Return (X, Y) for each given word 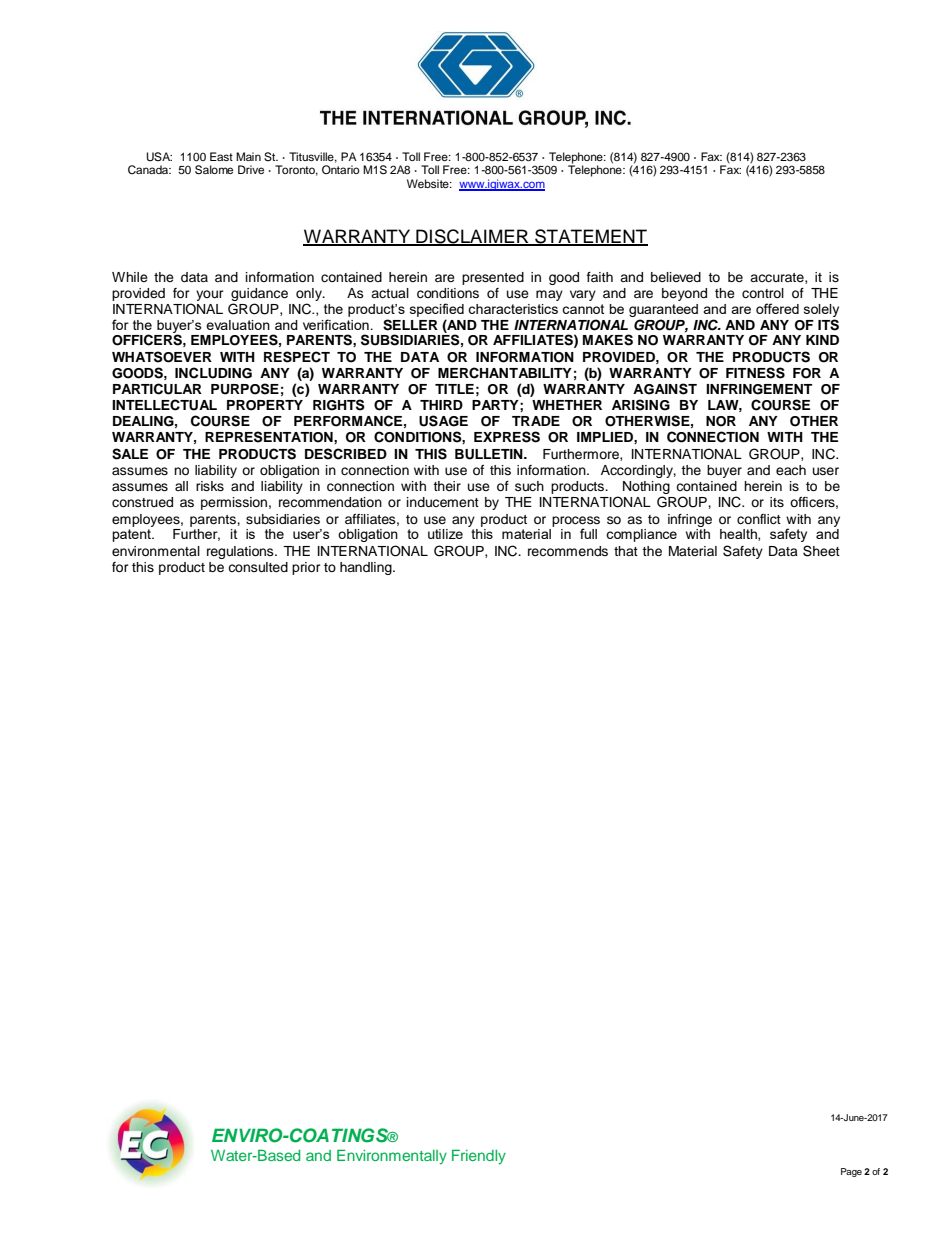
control (763, 293)
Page (851, 1172)
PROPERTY (265, 405)
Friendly (479, 1157)
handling (367, 568)
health (739, 535)
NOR (721, 421)
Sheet (821, 551)
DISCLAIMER (472, 237)
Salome (214, 170)
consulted (258, 567)
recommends (568, 551)
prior (306, 568)
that (626, 551)
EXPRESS (507, 437)
